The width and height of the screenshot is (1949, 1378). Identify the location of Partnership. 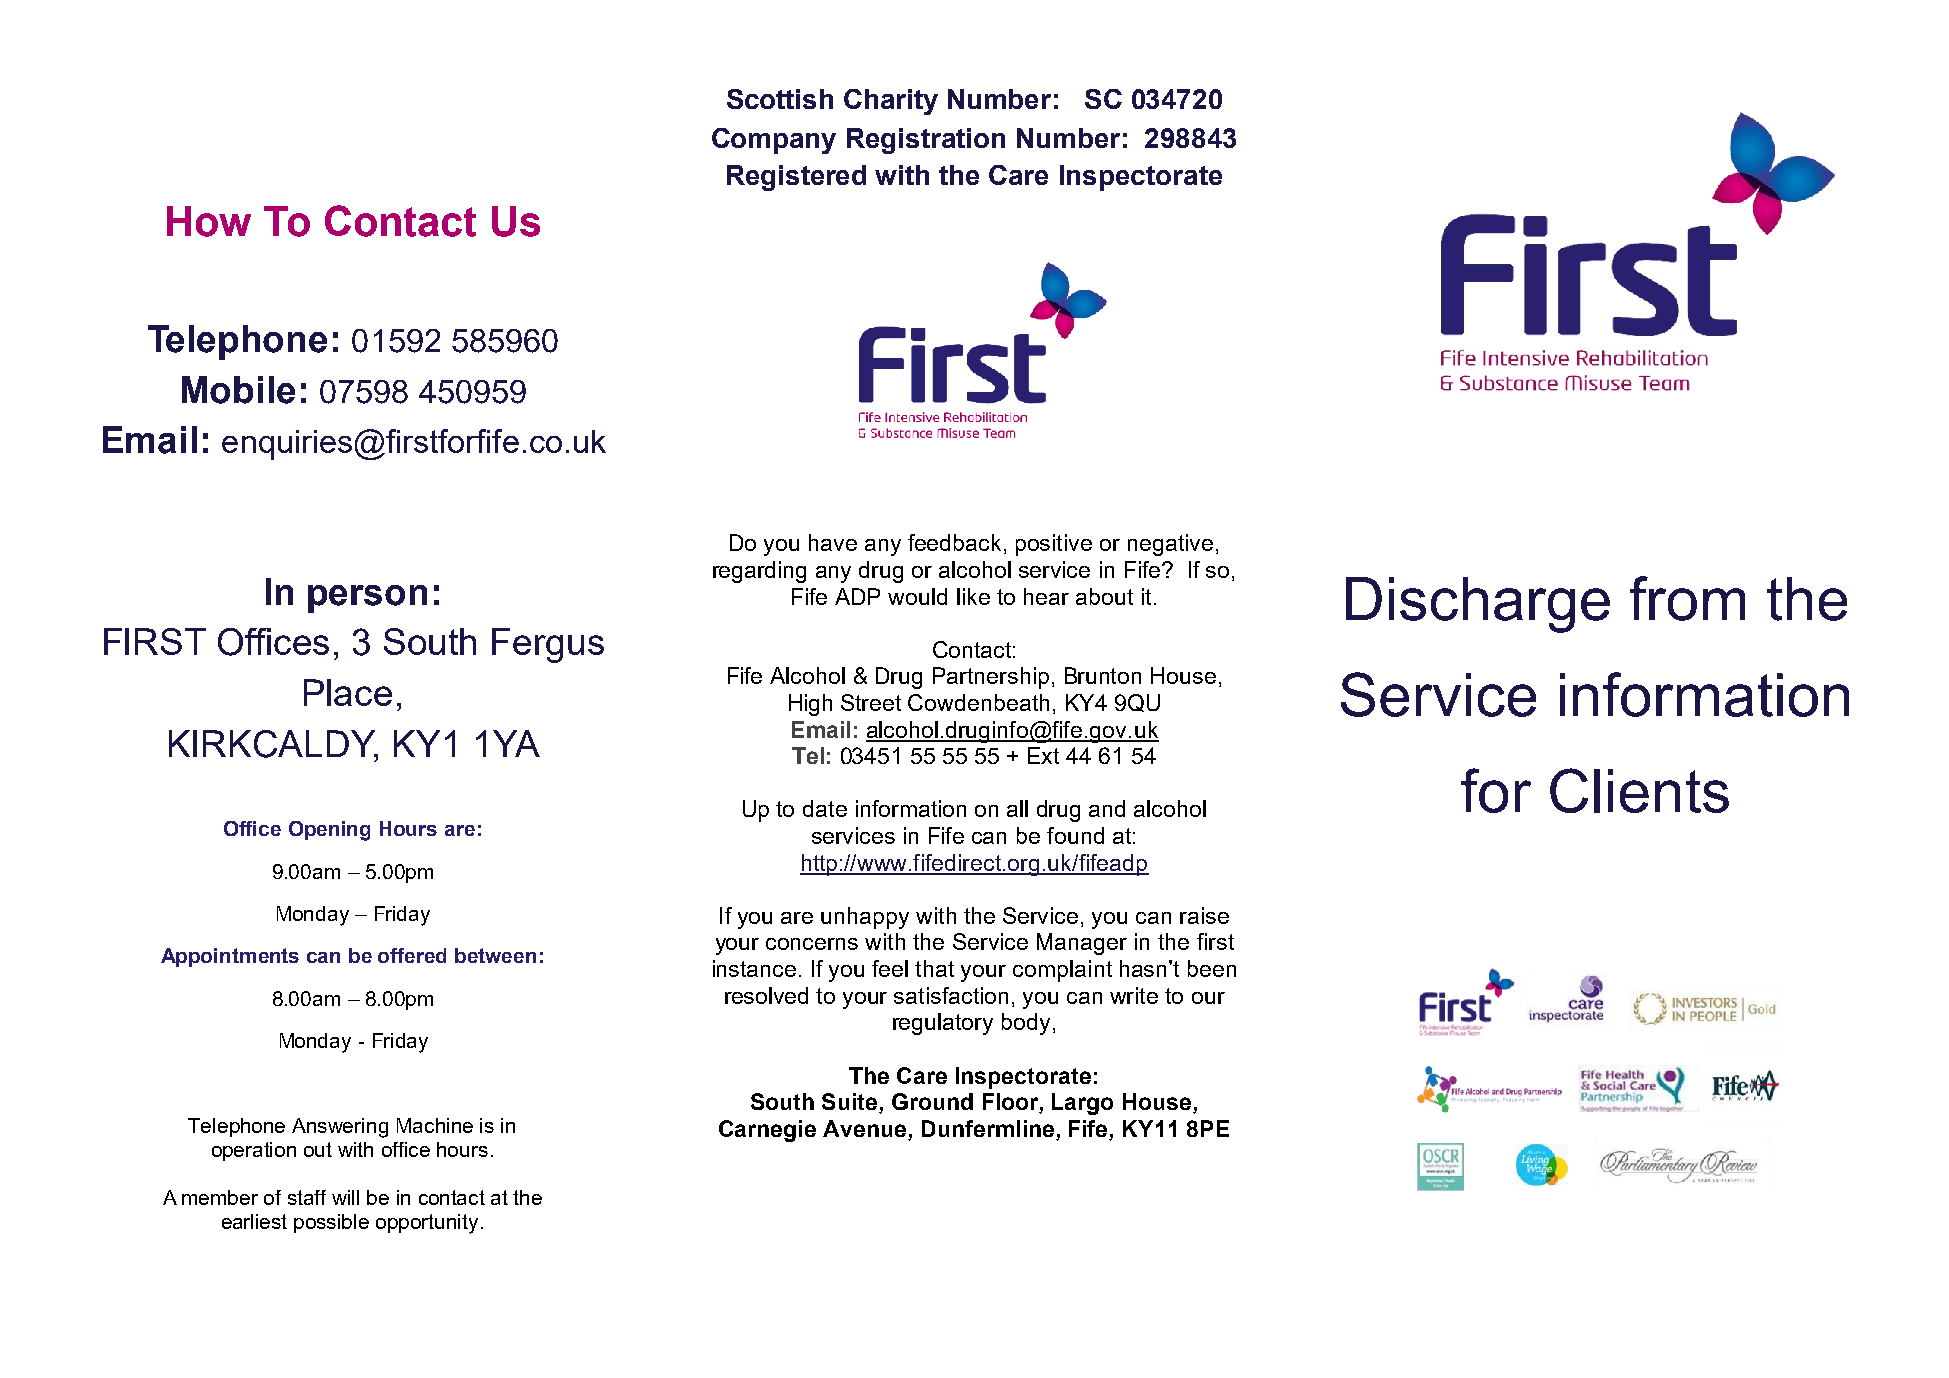
(991, 678).
